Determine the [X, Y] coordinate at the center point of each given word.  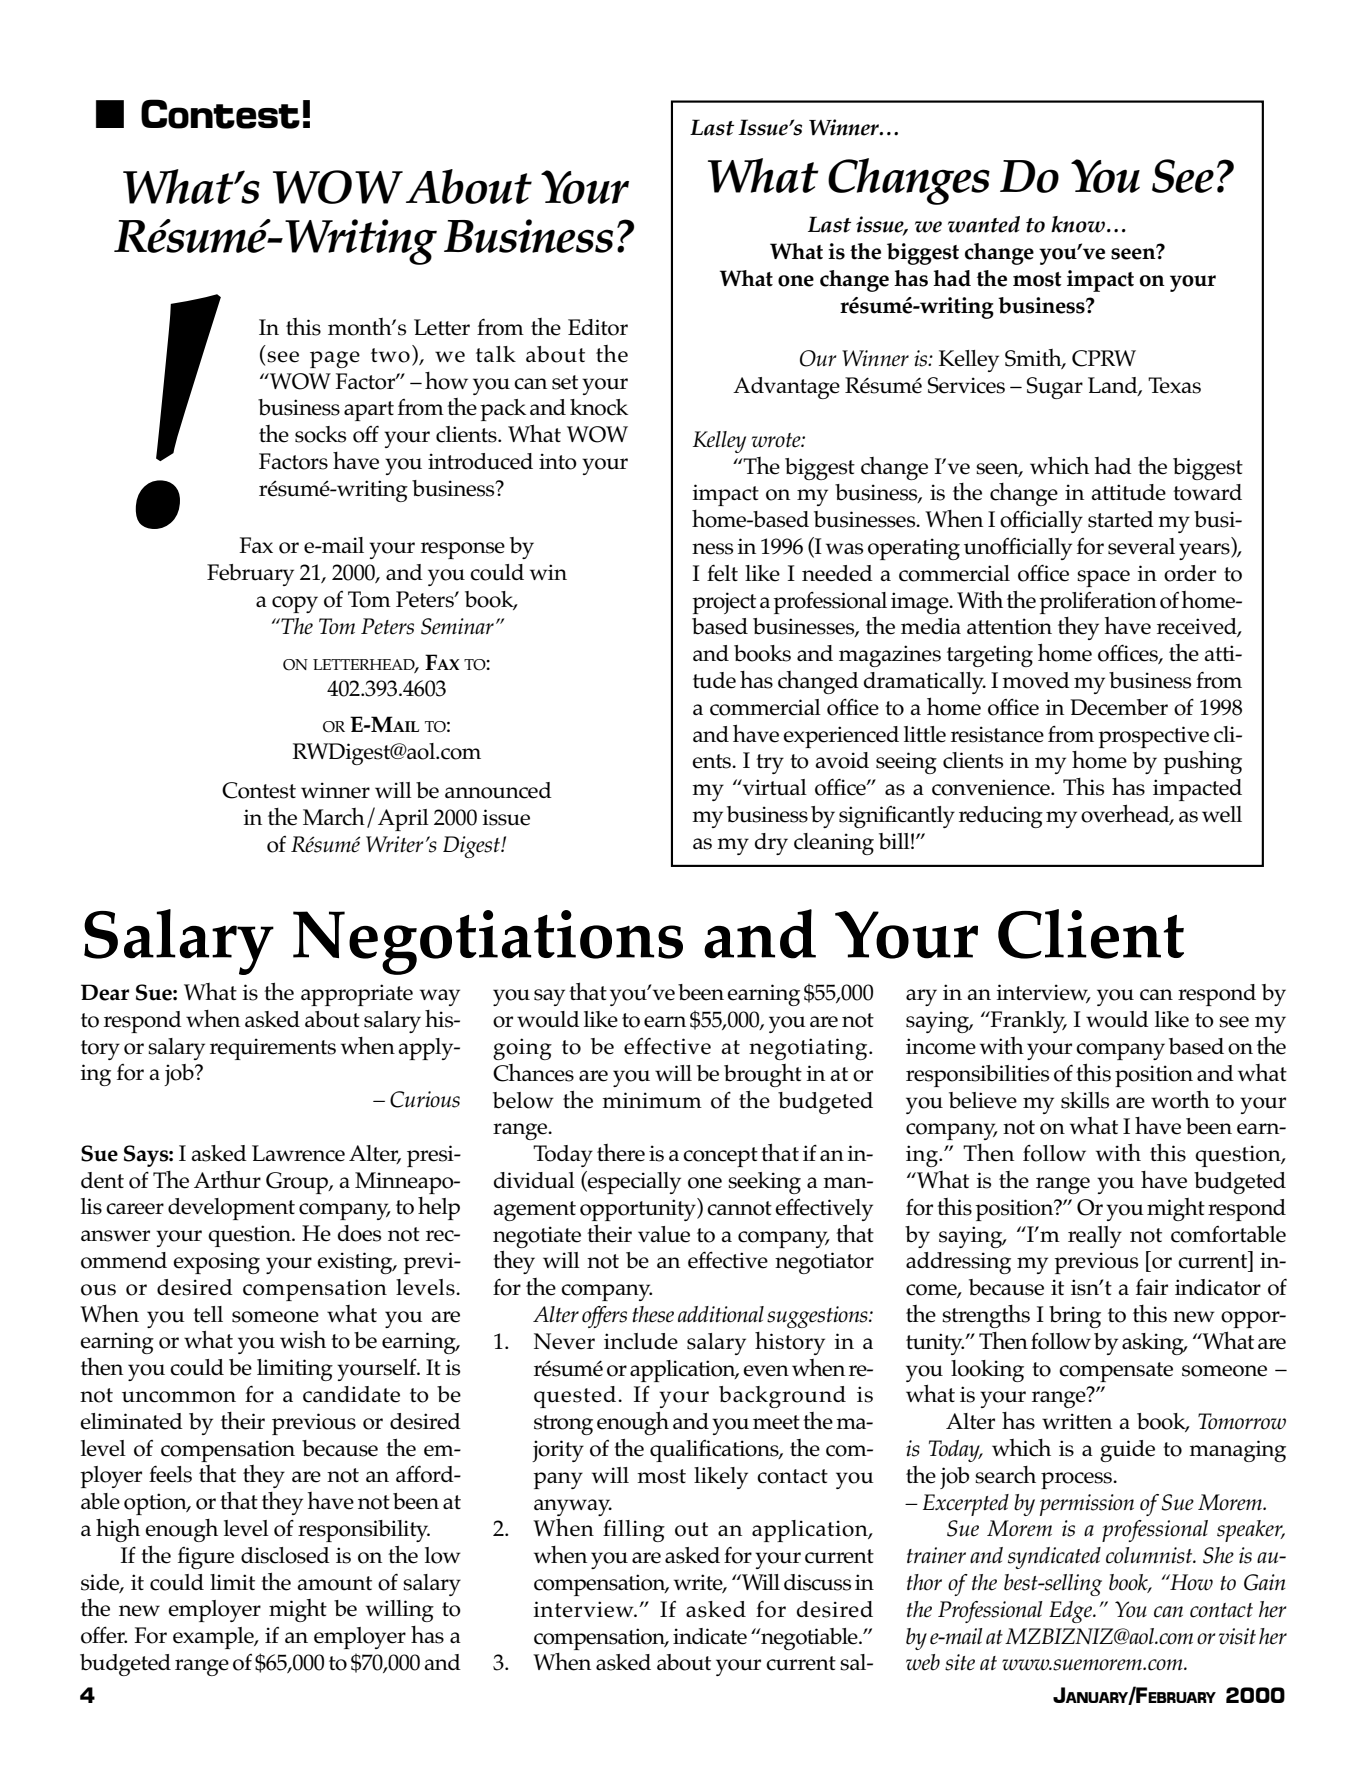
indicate [710, 1636]
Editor [598, 327]
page [335, 359]
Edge [1071, 1612]
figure [206, 1558]
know [1078, 224]
